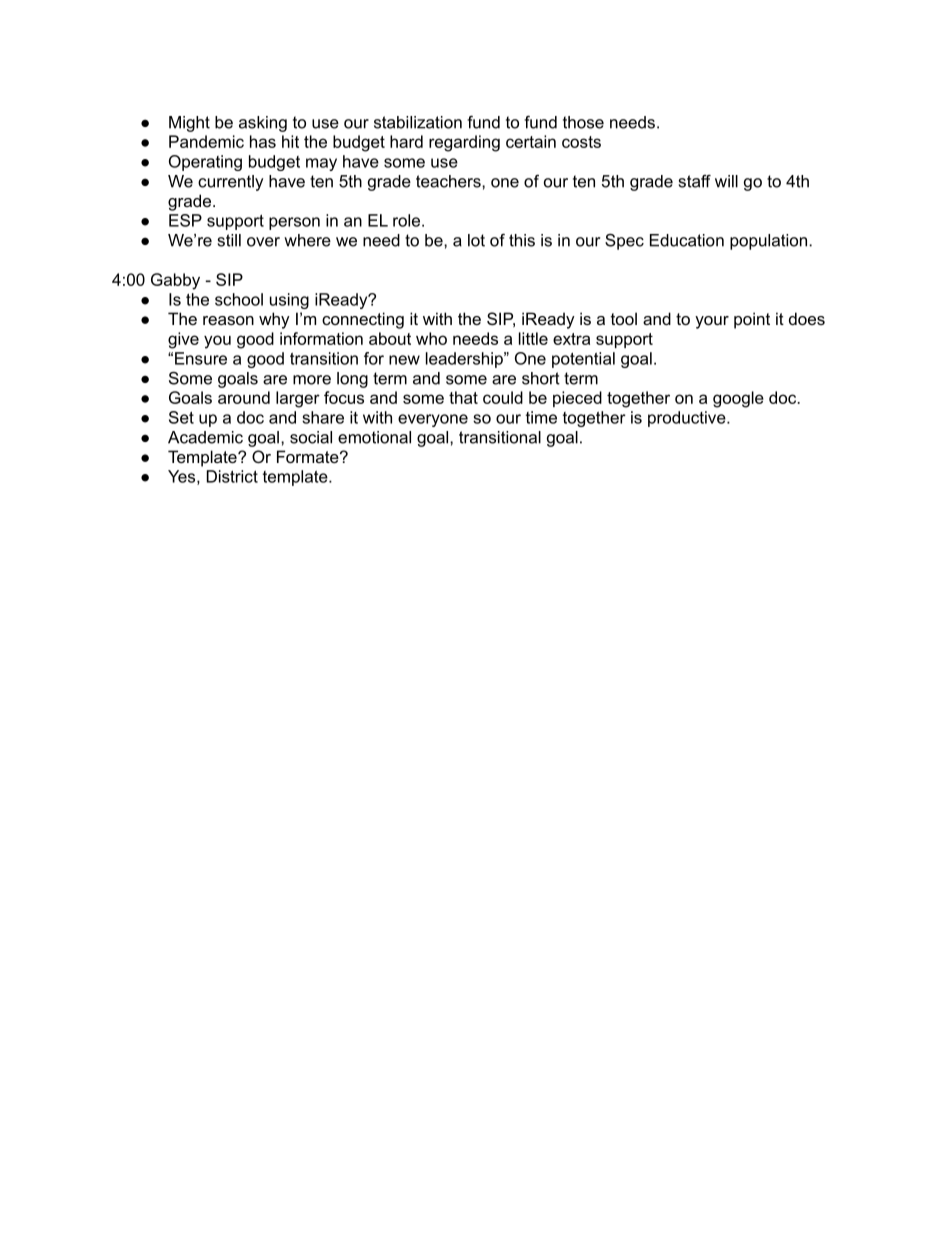 The width and height of the screenshot is (952, 1233). Describe the element at coordinates (263, 141) in the screenshot. I see `has` at that location.
